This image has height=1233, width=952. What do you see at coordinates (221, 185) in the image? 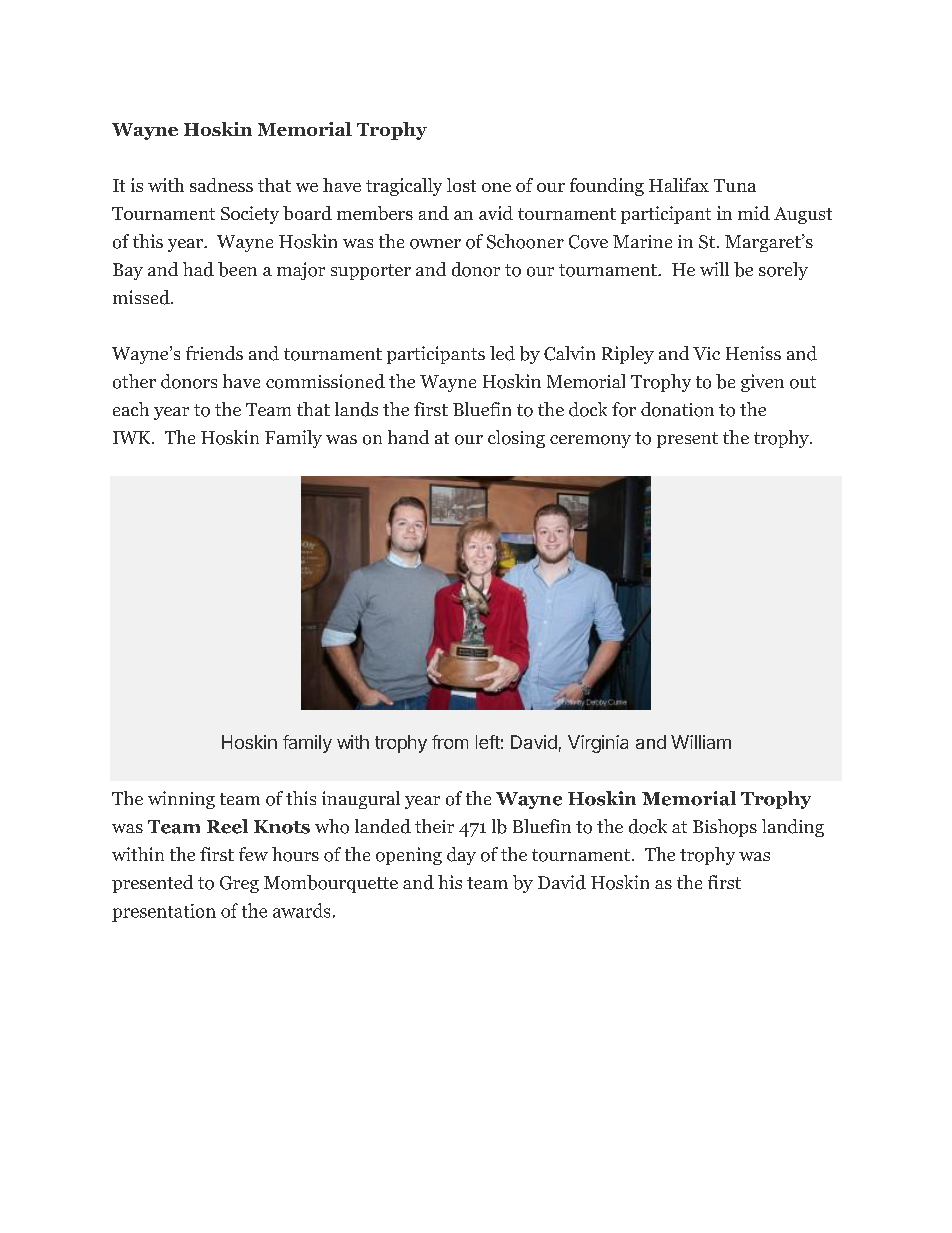
I see `sadness` at bounding box center [221, 185].
